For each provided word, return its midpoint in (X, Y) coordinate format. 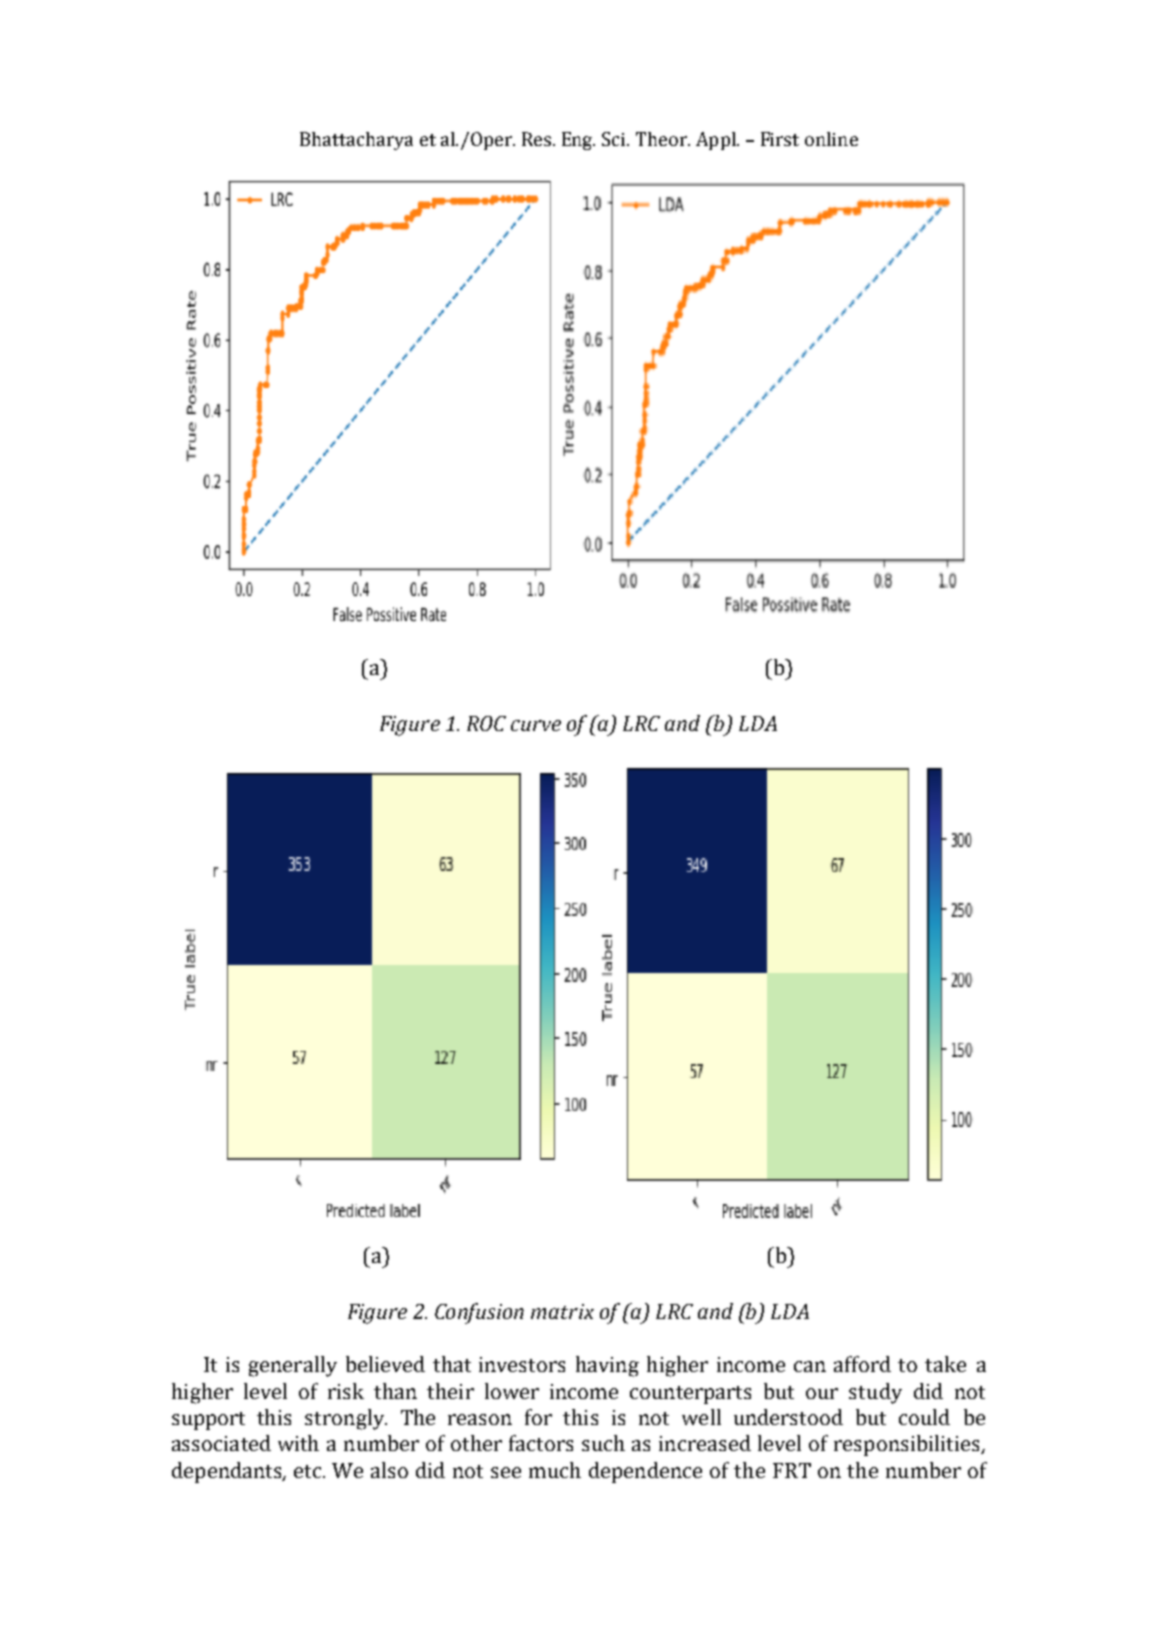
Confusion (479, 1313)
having (607, 1366)
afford (862, 1364)
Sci (615, 139)
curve (536, 725)
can (810, 1366)
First (780, 139)
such (603, 1443)
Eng (578, 141)
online (831, 139)
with (298, 1443)
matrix (562, 1311)
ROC (486, 723)
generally (293, 1366)
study (875, 1393)
